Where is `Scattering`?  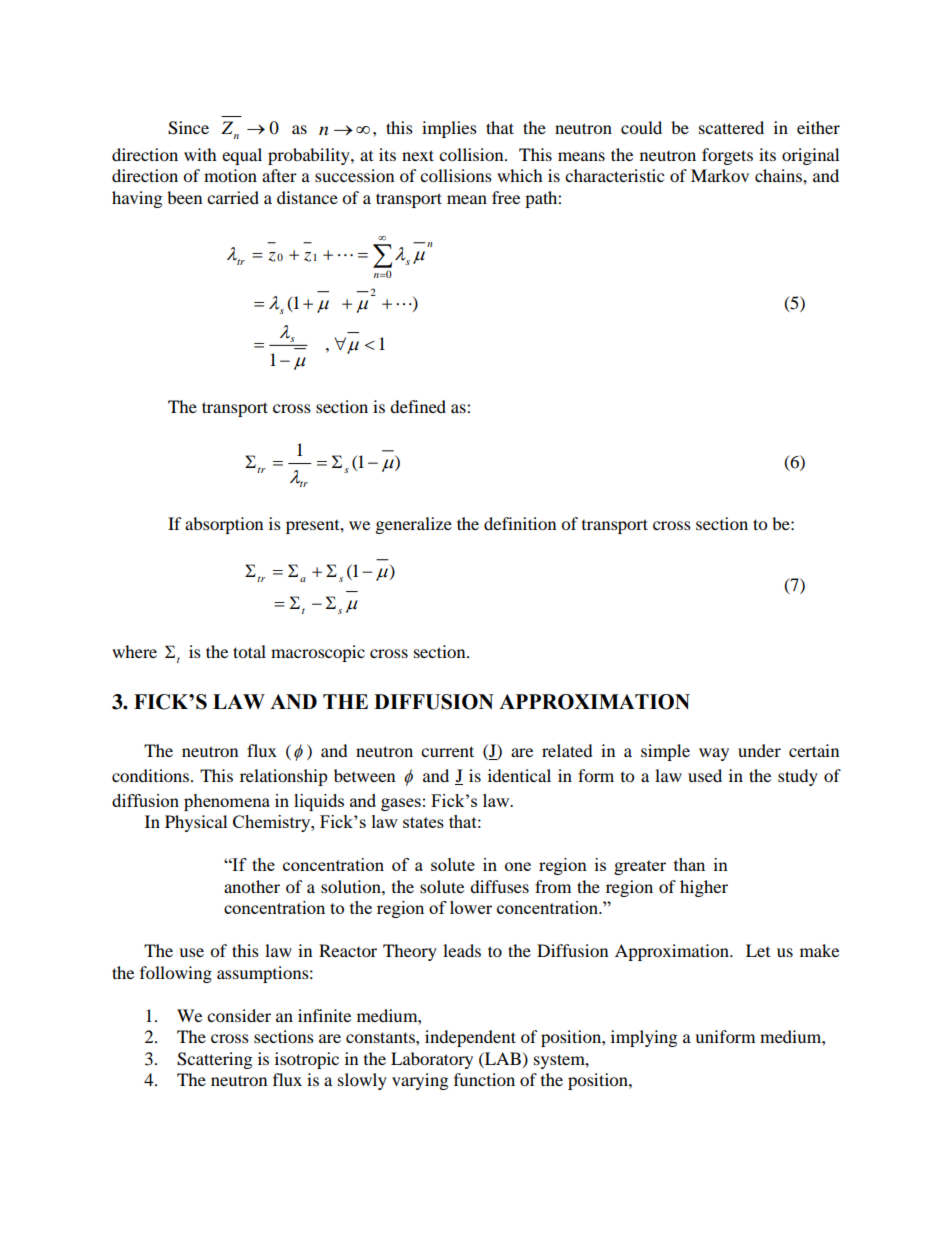 Scattering is located at coordinates (214, 1060).
